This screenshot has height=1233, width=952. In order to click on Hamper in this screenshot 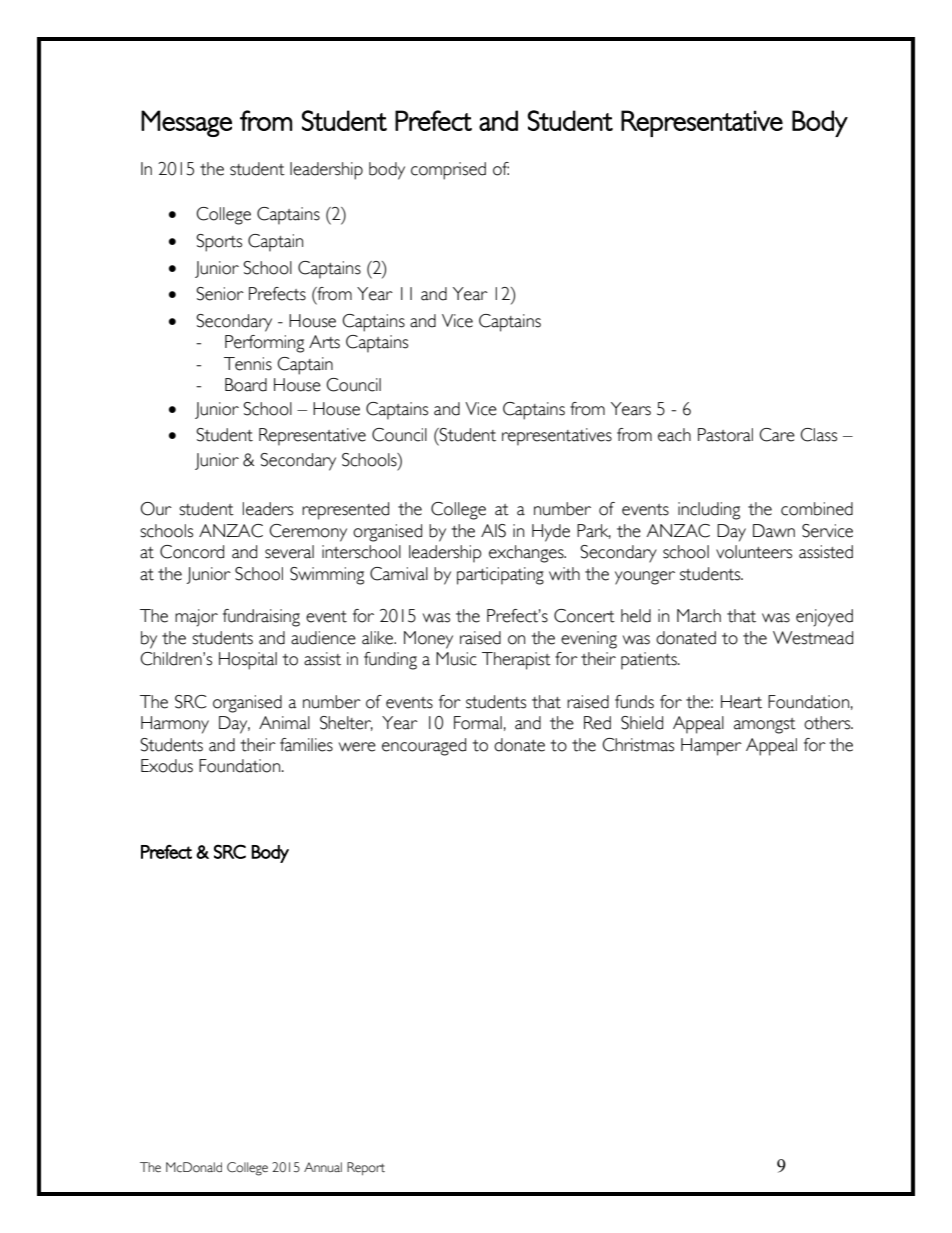, I will do `click(711, 747)`.
